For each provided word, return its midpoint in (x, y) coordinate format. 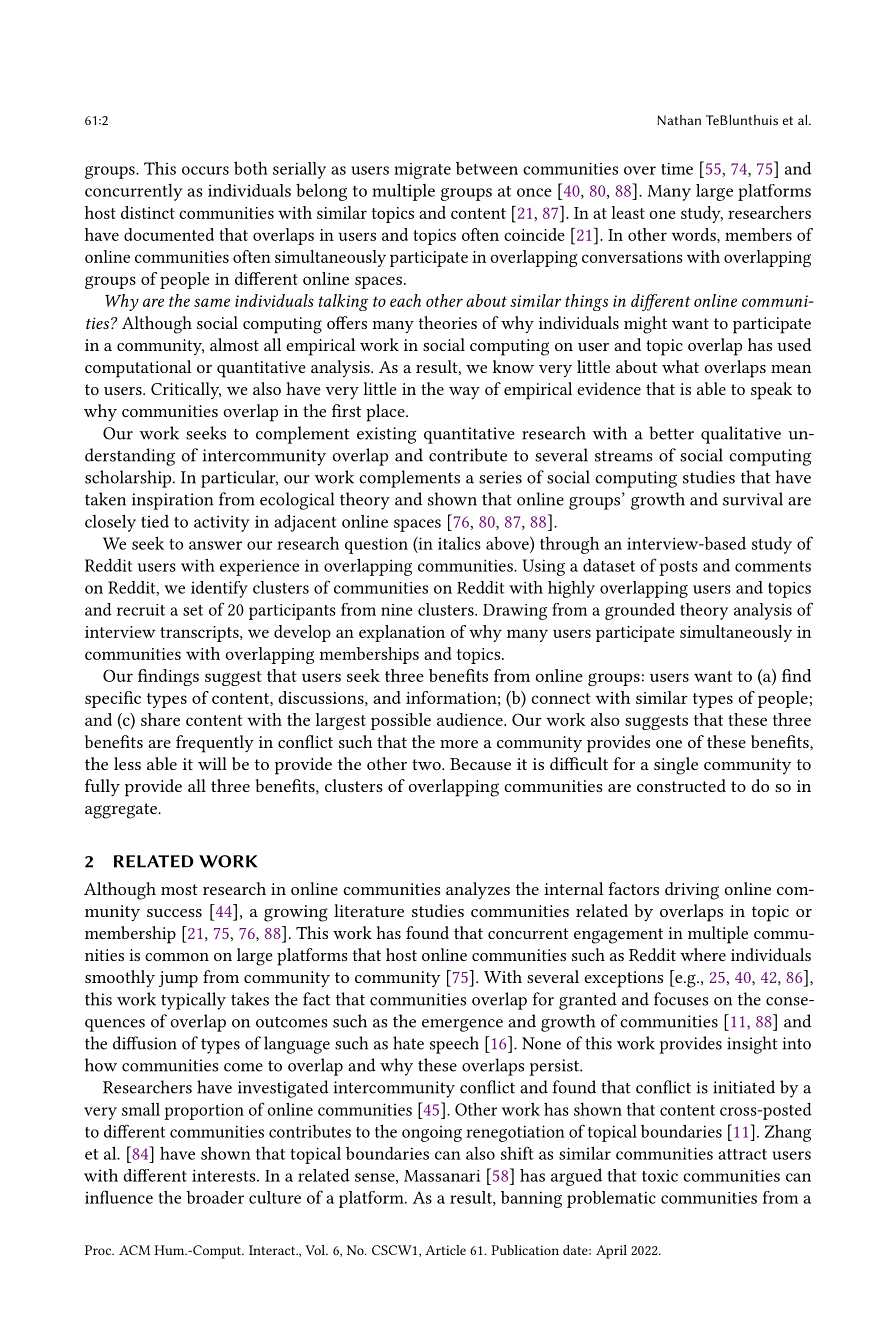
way (464, 393)
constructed (681, 785)
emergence (462, 1025)
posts (678, 568)
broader (215, 1197)
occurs (205, 170)
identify (219, 589)
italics (459, 543)
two (427, 764)
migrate (422, 171)
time (677, 169)
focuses (681, 999)
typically (193, 1001)
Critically (186, 390)
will (212, 763)
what (680, 366)
